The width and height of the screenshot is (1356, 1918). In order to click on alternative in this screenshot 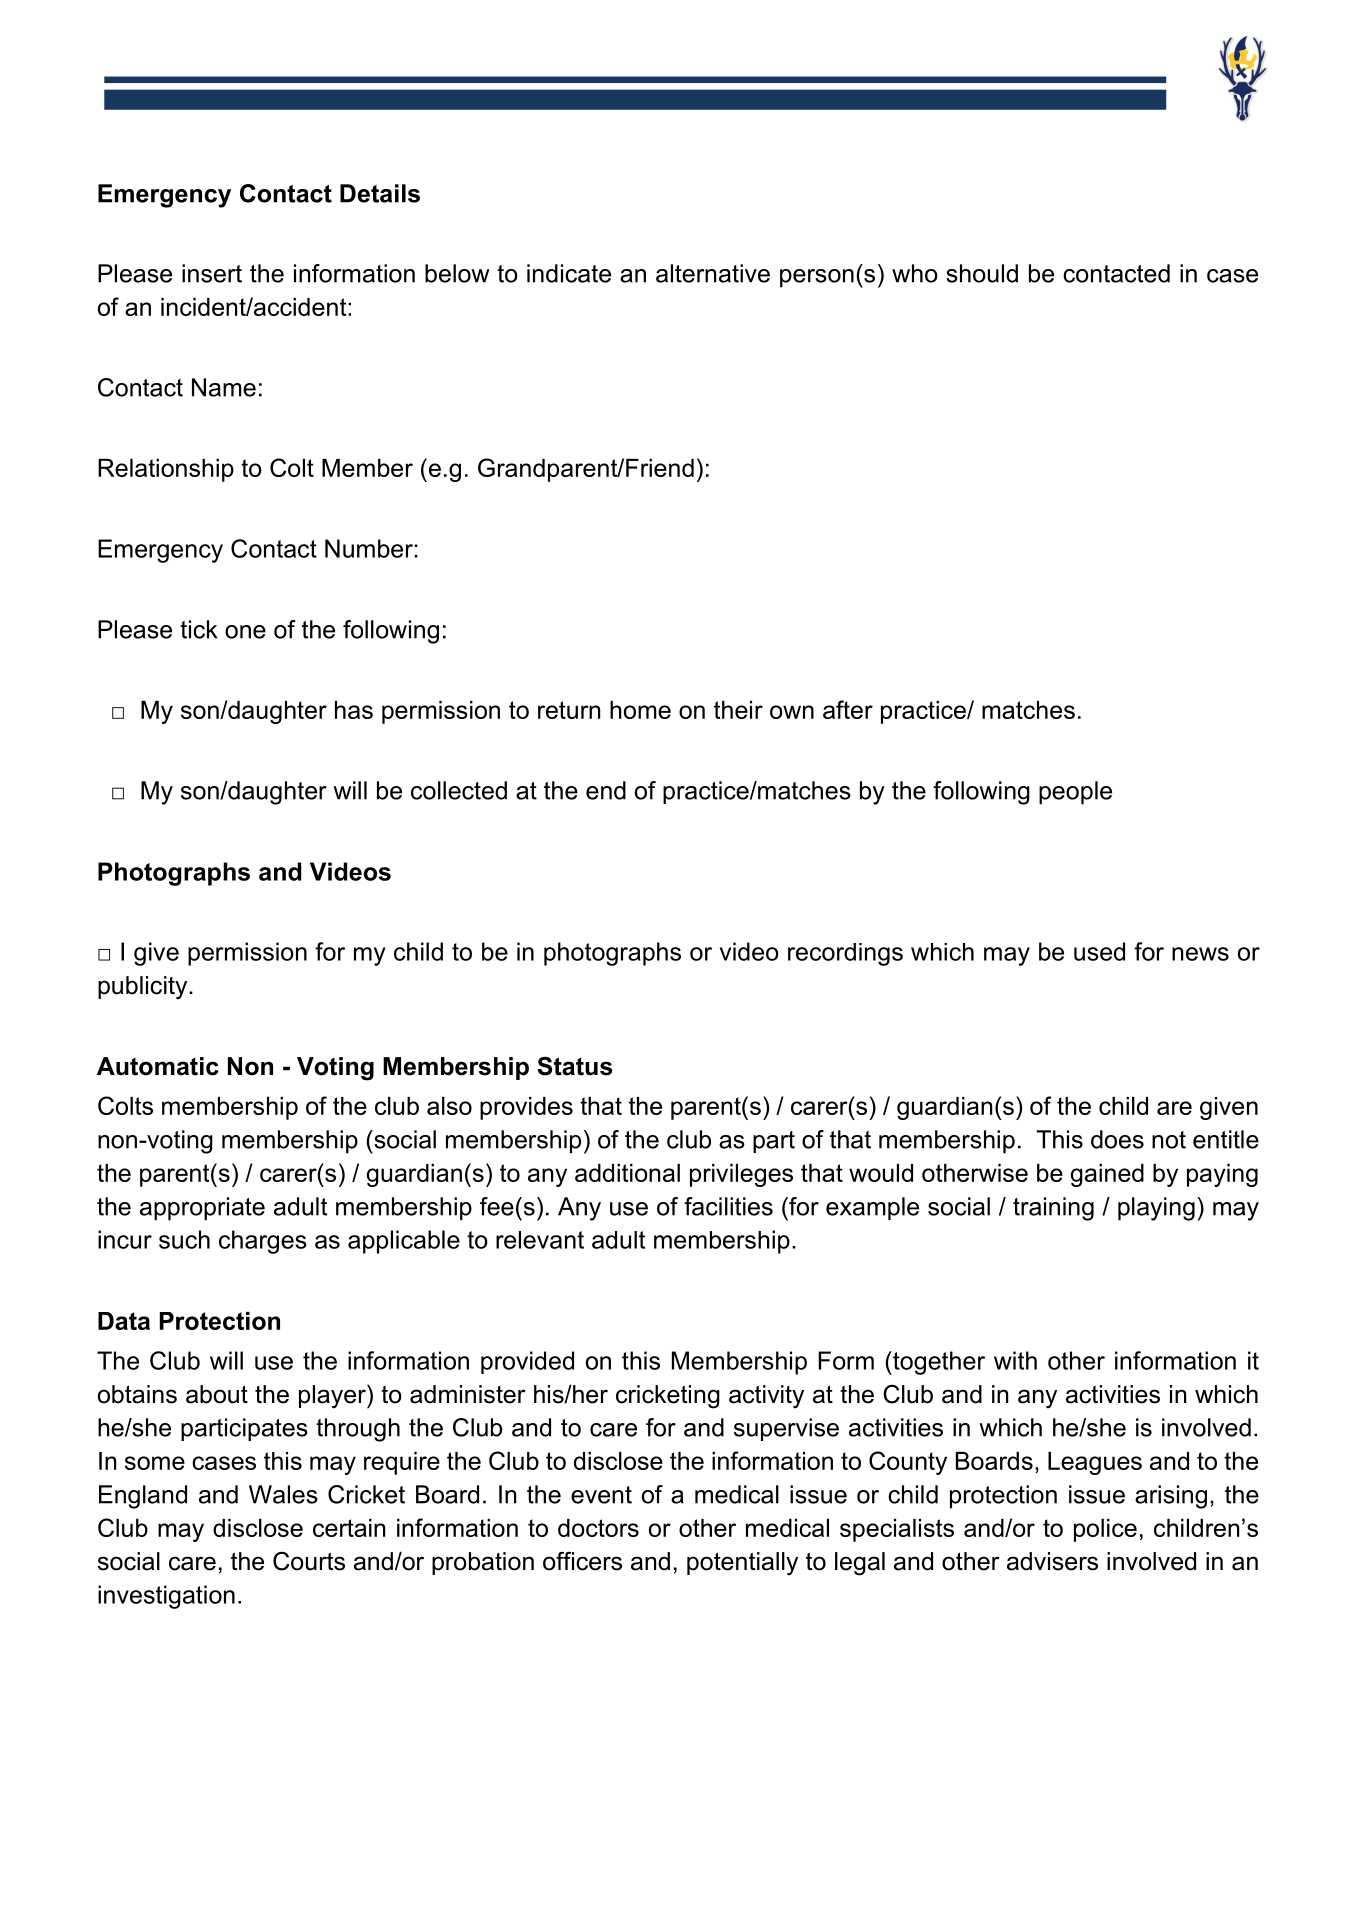, I will do `click(713, 273)`.
